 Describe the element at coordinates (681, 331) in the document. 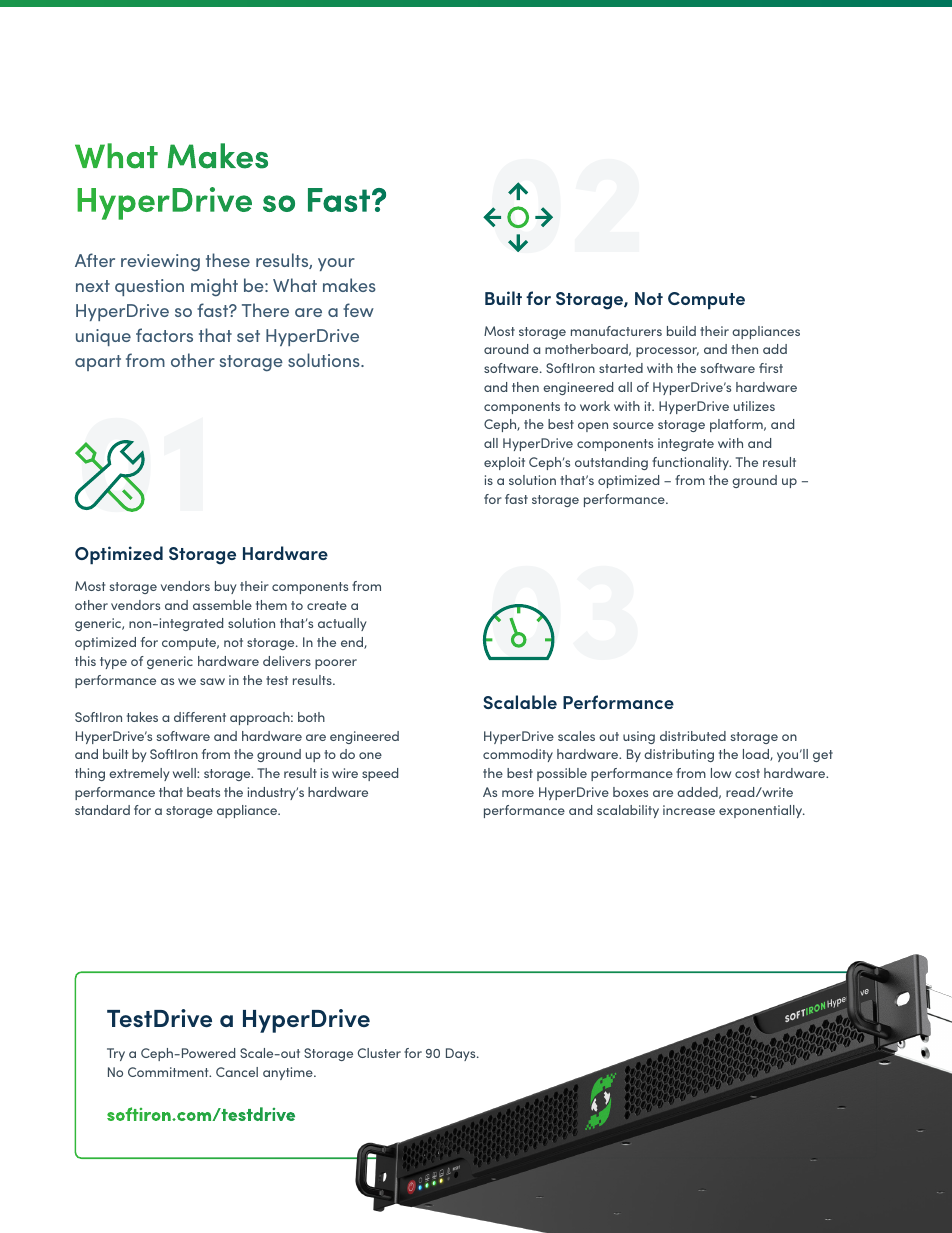

I see `build` at that location.
